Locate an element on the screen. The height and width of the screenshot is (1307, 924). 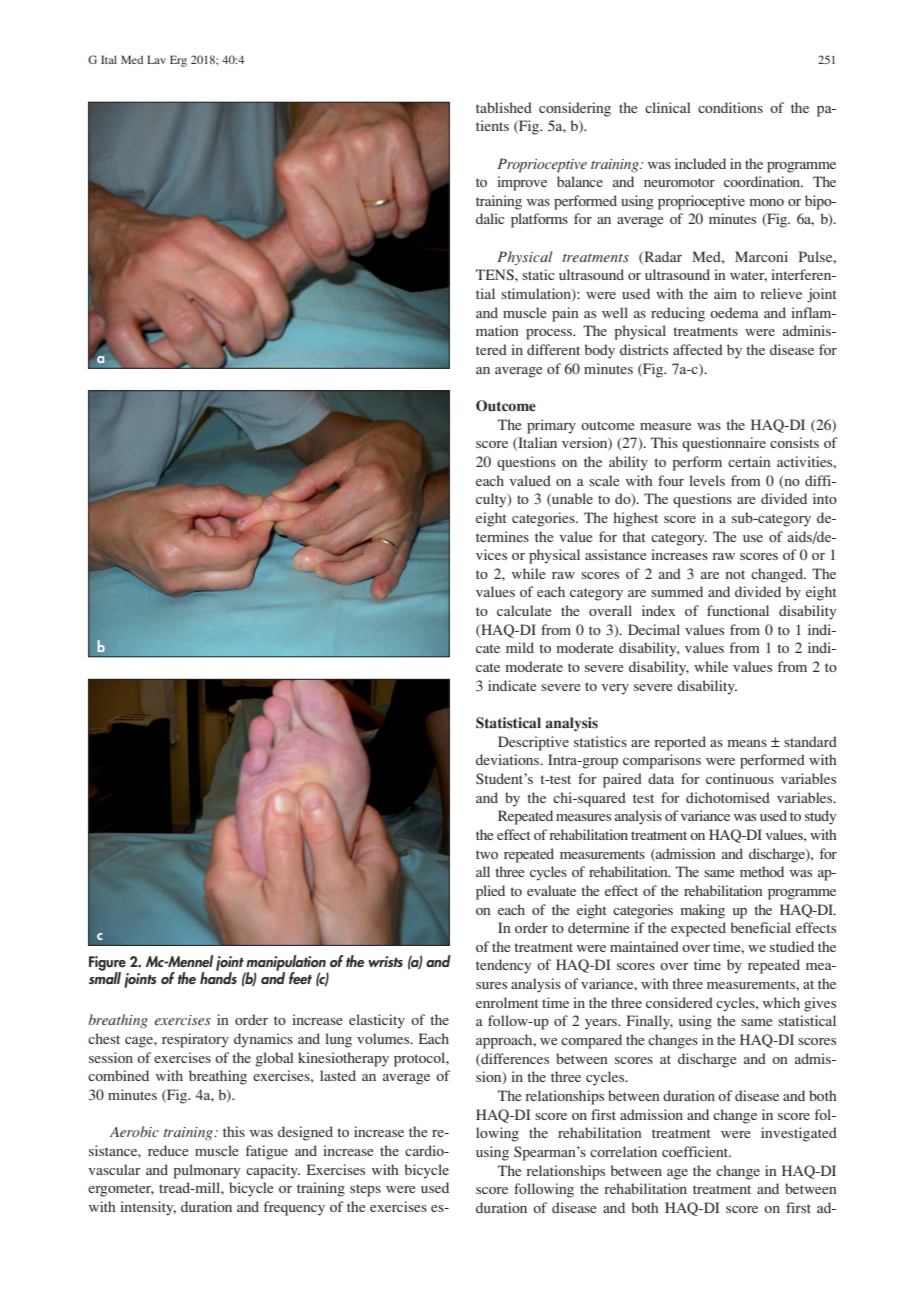
hands is located at coordinates (218, 976).
